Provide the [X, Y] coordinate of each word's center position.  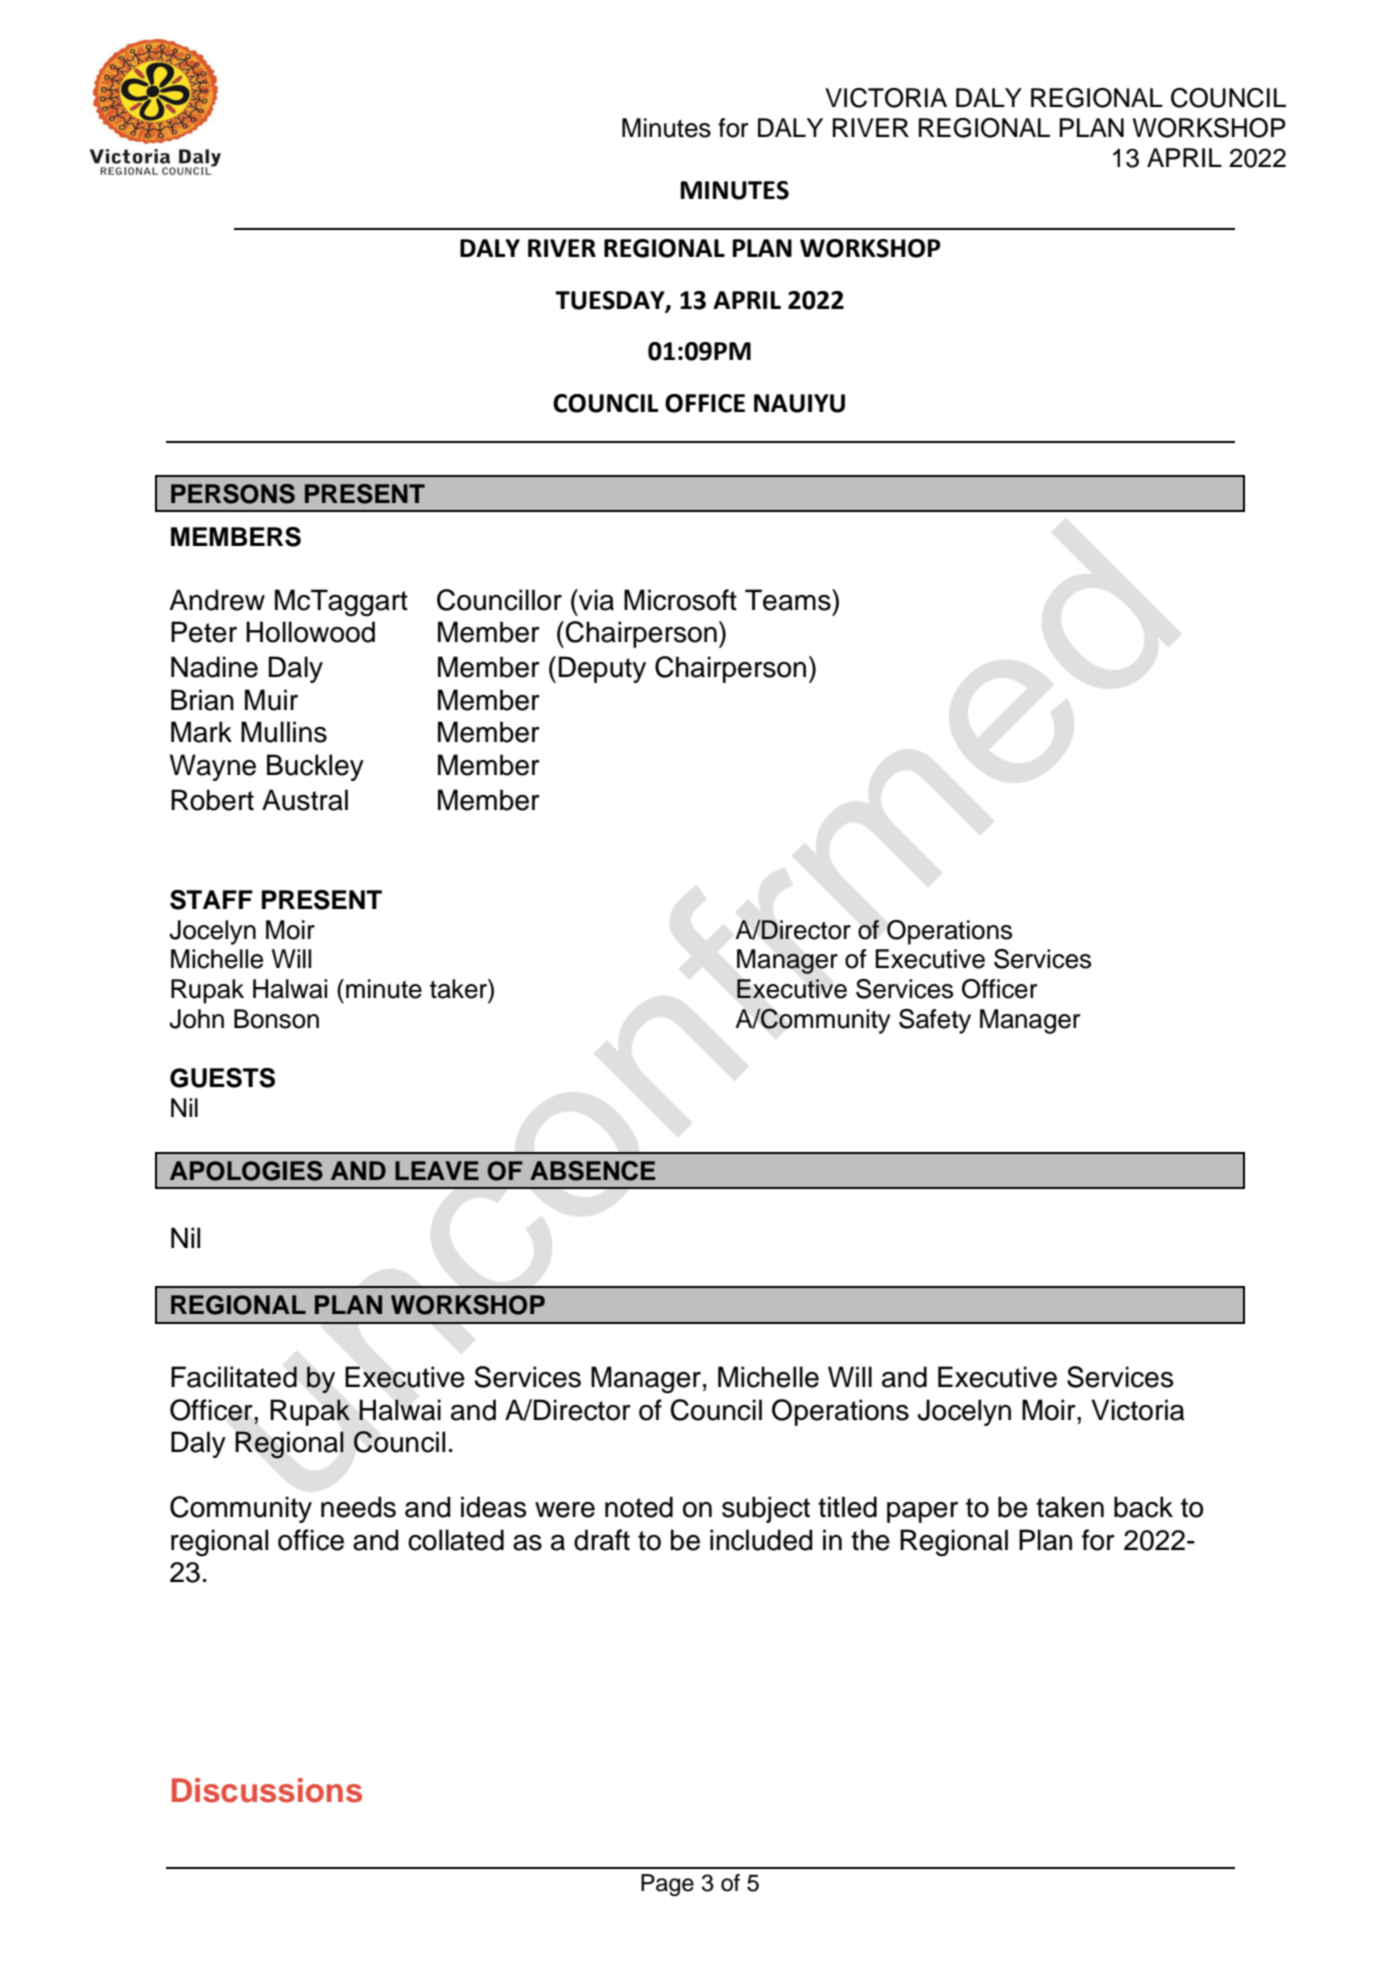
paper [922, 1512]
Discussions [267, 1790]
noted [639, 1507]
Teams [789, 600]
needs [358, 1507]
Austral [305, 800]
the [870, 1540]
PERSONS [233, 494]
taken [1070, 1507]
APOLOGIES [246, 1171]
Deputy [602, 669]
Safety [935, 1021]
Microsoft [680, 600]
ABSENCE [592, 1171]
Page [667, 1885]
